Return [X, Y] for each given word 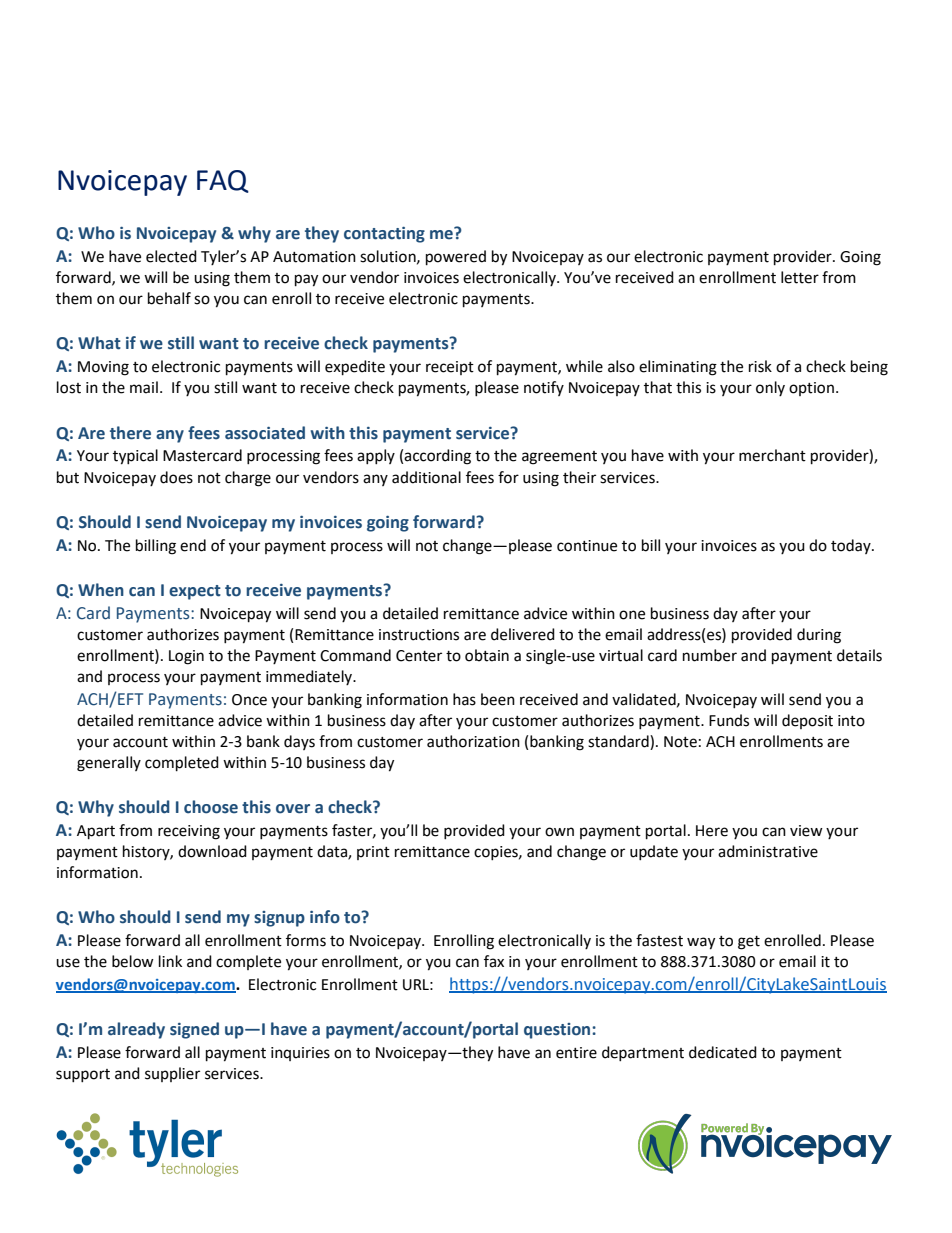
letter [800, 277]
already [136, 1030]
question [558, 1031]
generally [109, 764]
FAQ [223, 181]
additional [426, 477]
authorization [473, 741]
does [176, 477]
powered [456, 258]
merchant [772, 455]
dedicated [723, 1052]
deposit [807, 721]
